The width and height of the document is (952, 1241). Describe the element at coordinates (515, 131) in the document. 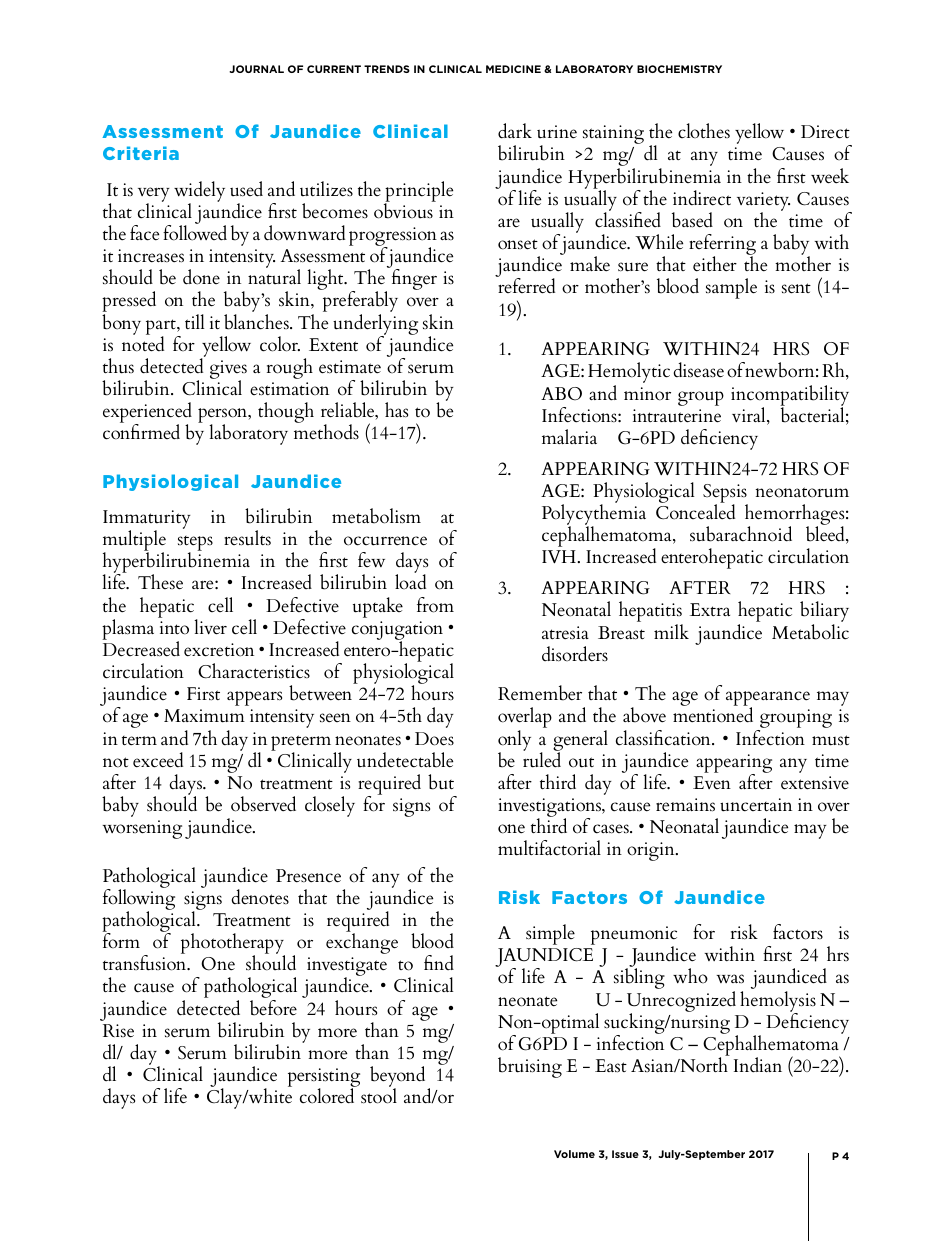

I see `dark` at that location.
